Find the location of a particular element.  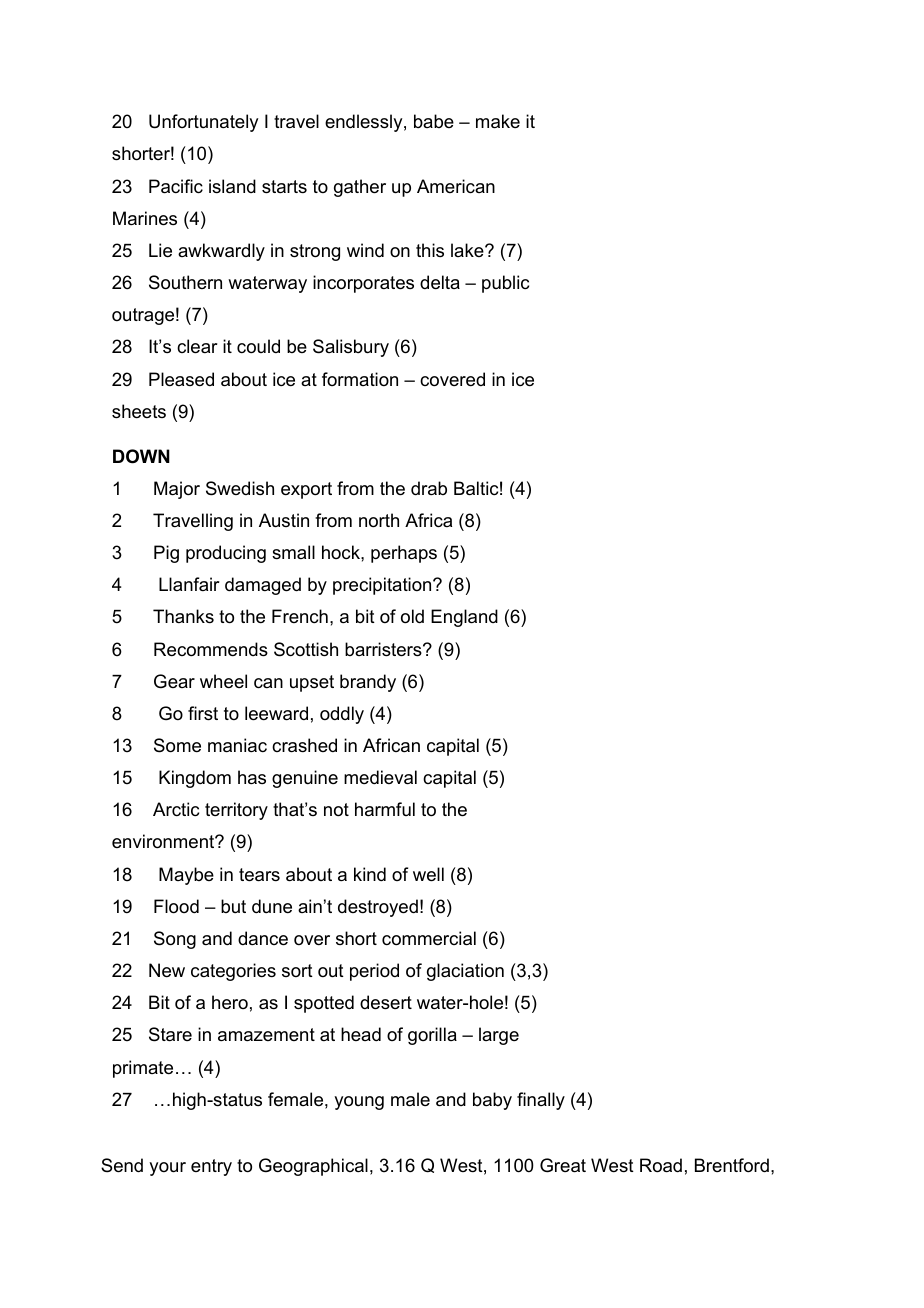

Unfortunately is located at coordinates (203, 123).
